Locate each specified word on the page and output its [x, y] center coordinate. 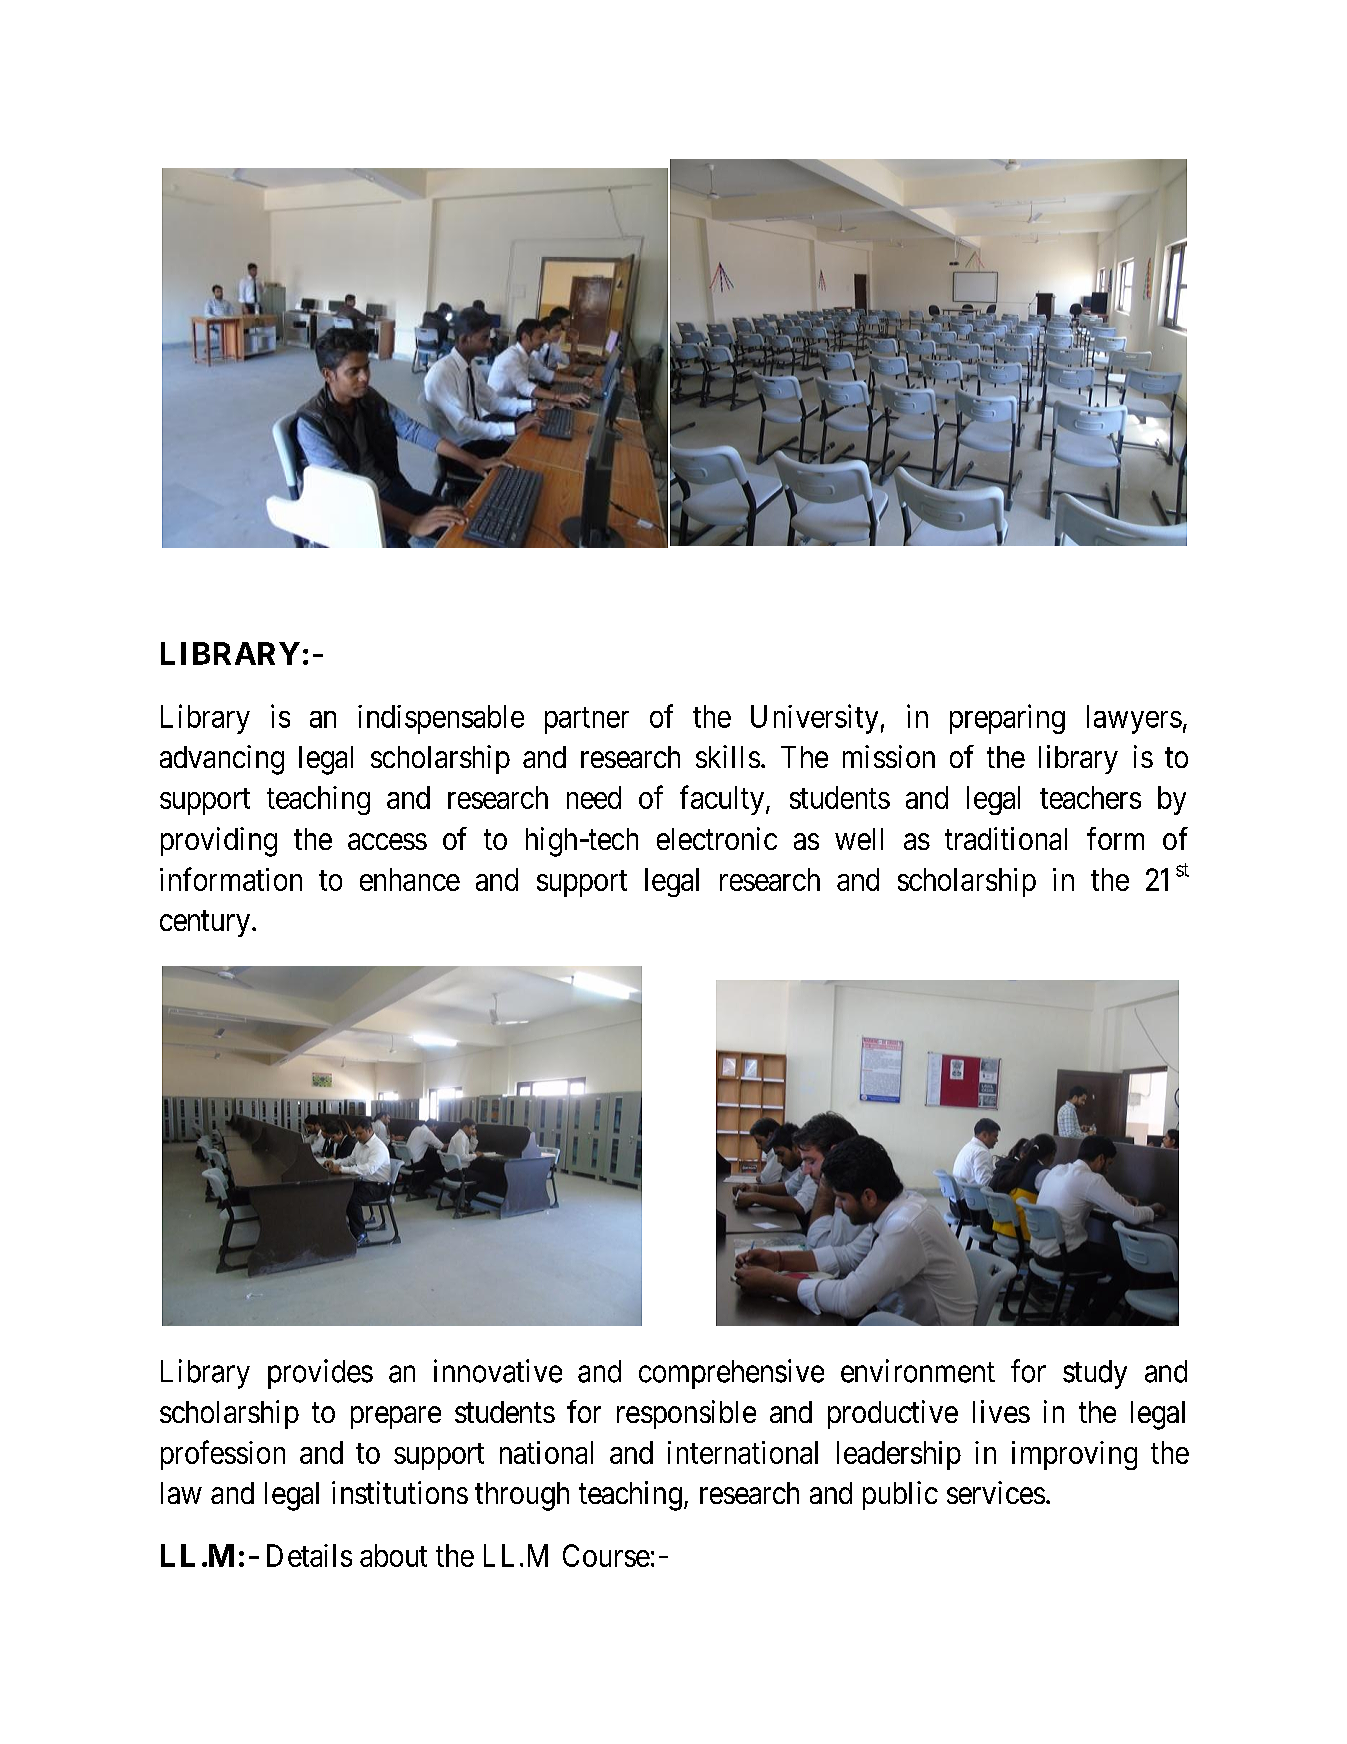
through [522, 1496]
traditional [1006, 838]
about [393, 1555]
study [1095, 1374]
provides [320, 1374]
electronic [717, 838]
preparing [1007, 719]
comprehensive [731, 1374]
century [206, 924]
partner [587, 720]
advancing [222, 760]
